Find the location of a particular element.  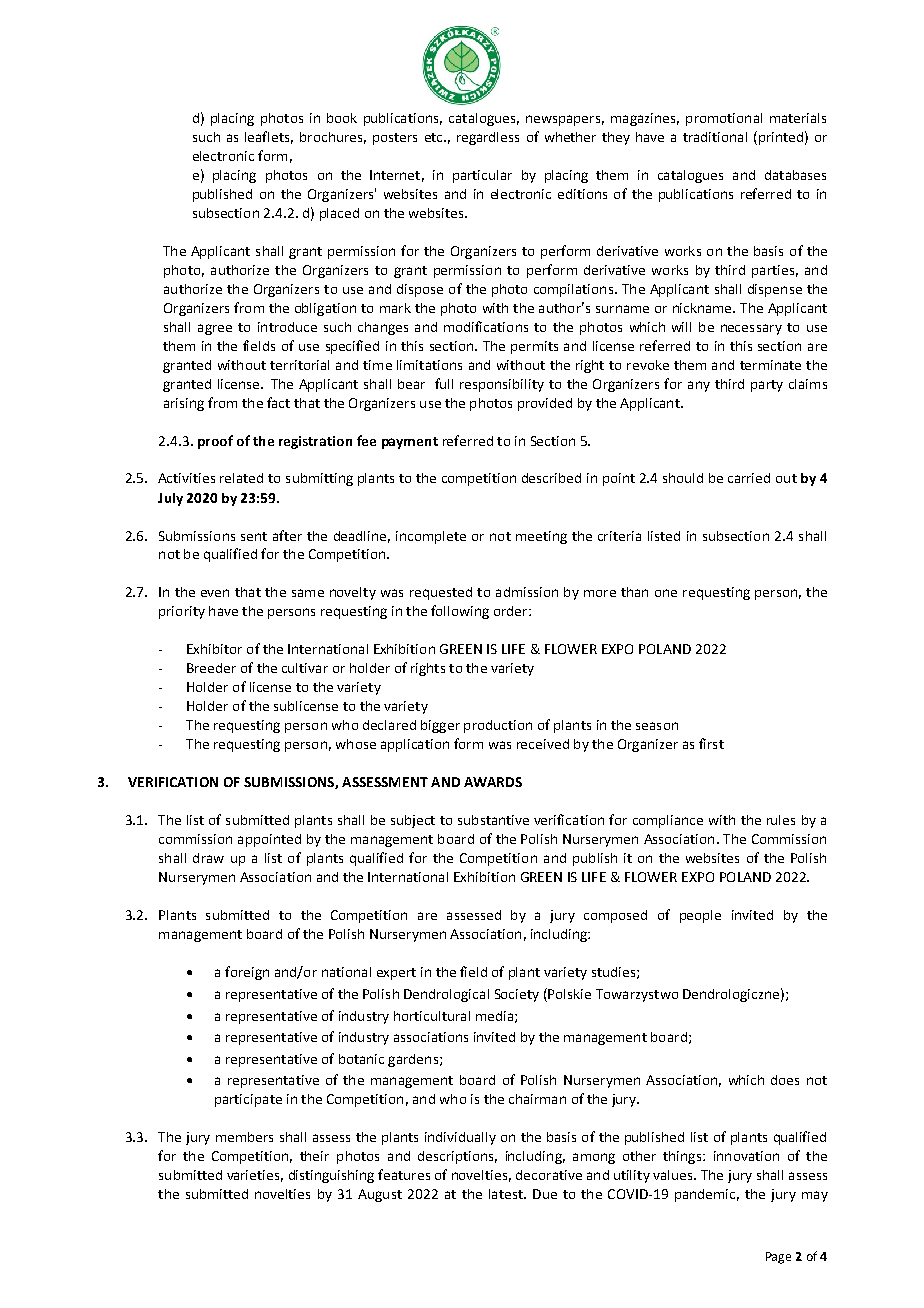

book is located at coordinates (342, 118).
